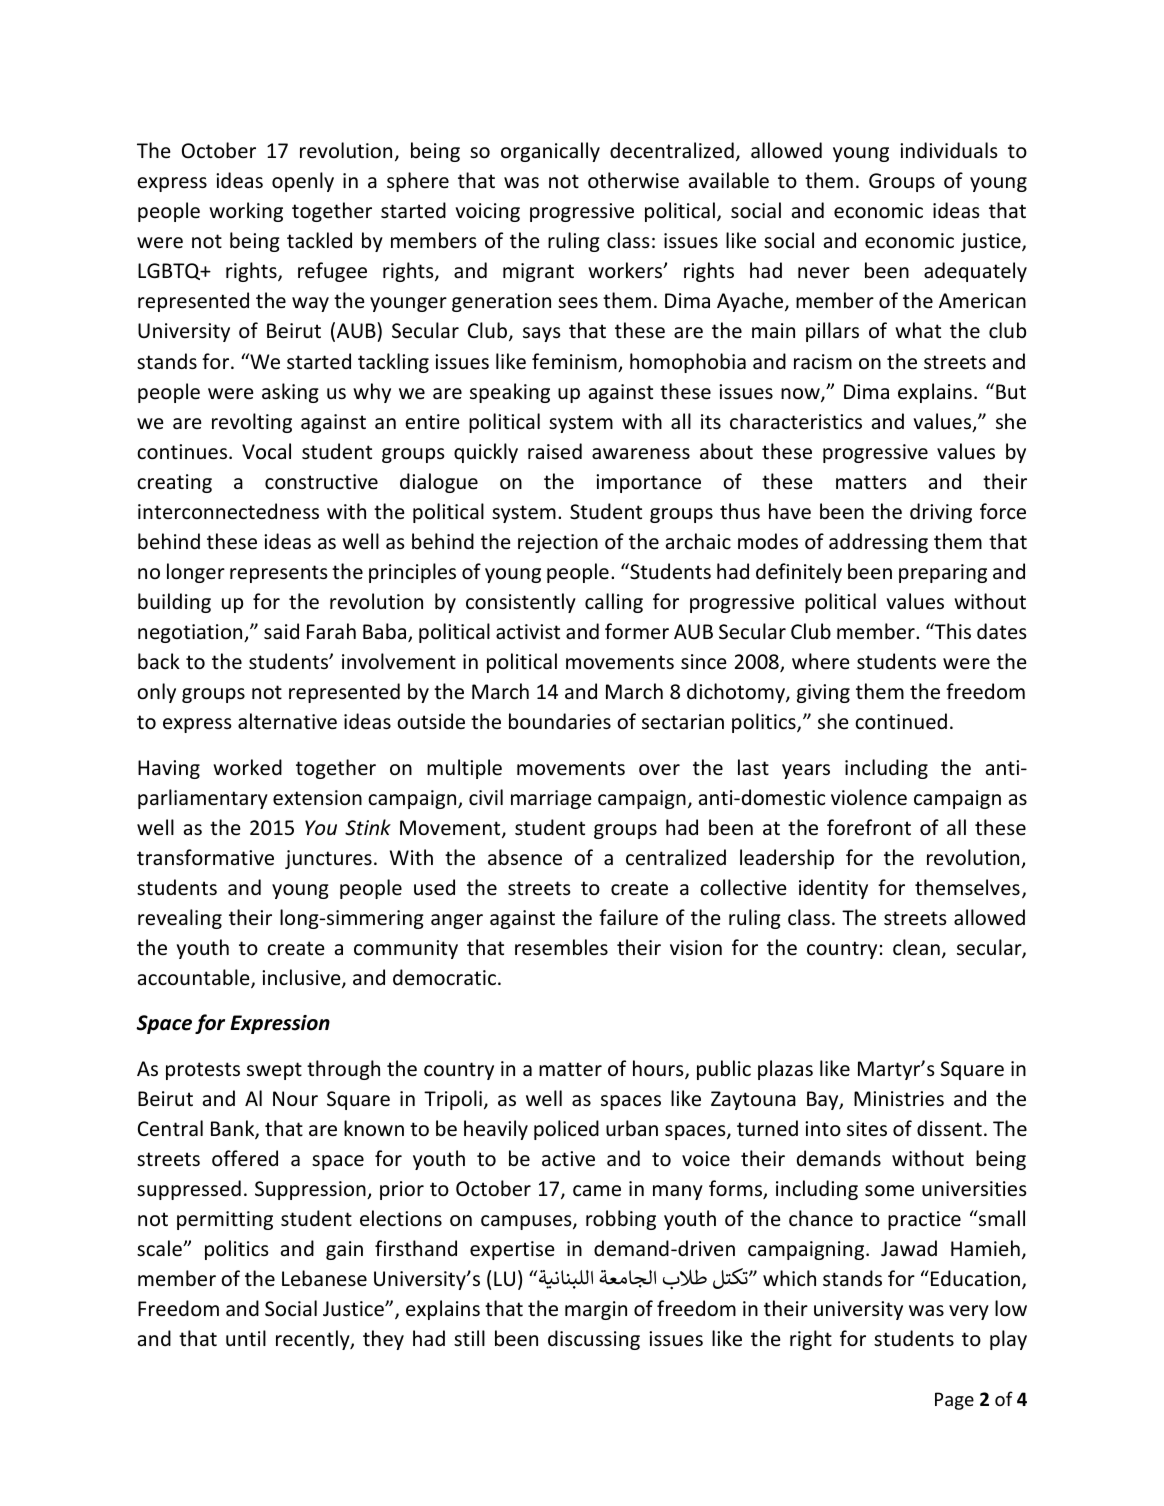 The width and height of the image is (1164, 1506). I want to click on otherwise, so click(633, 180).
